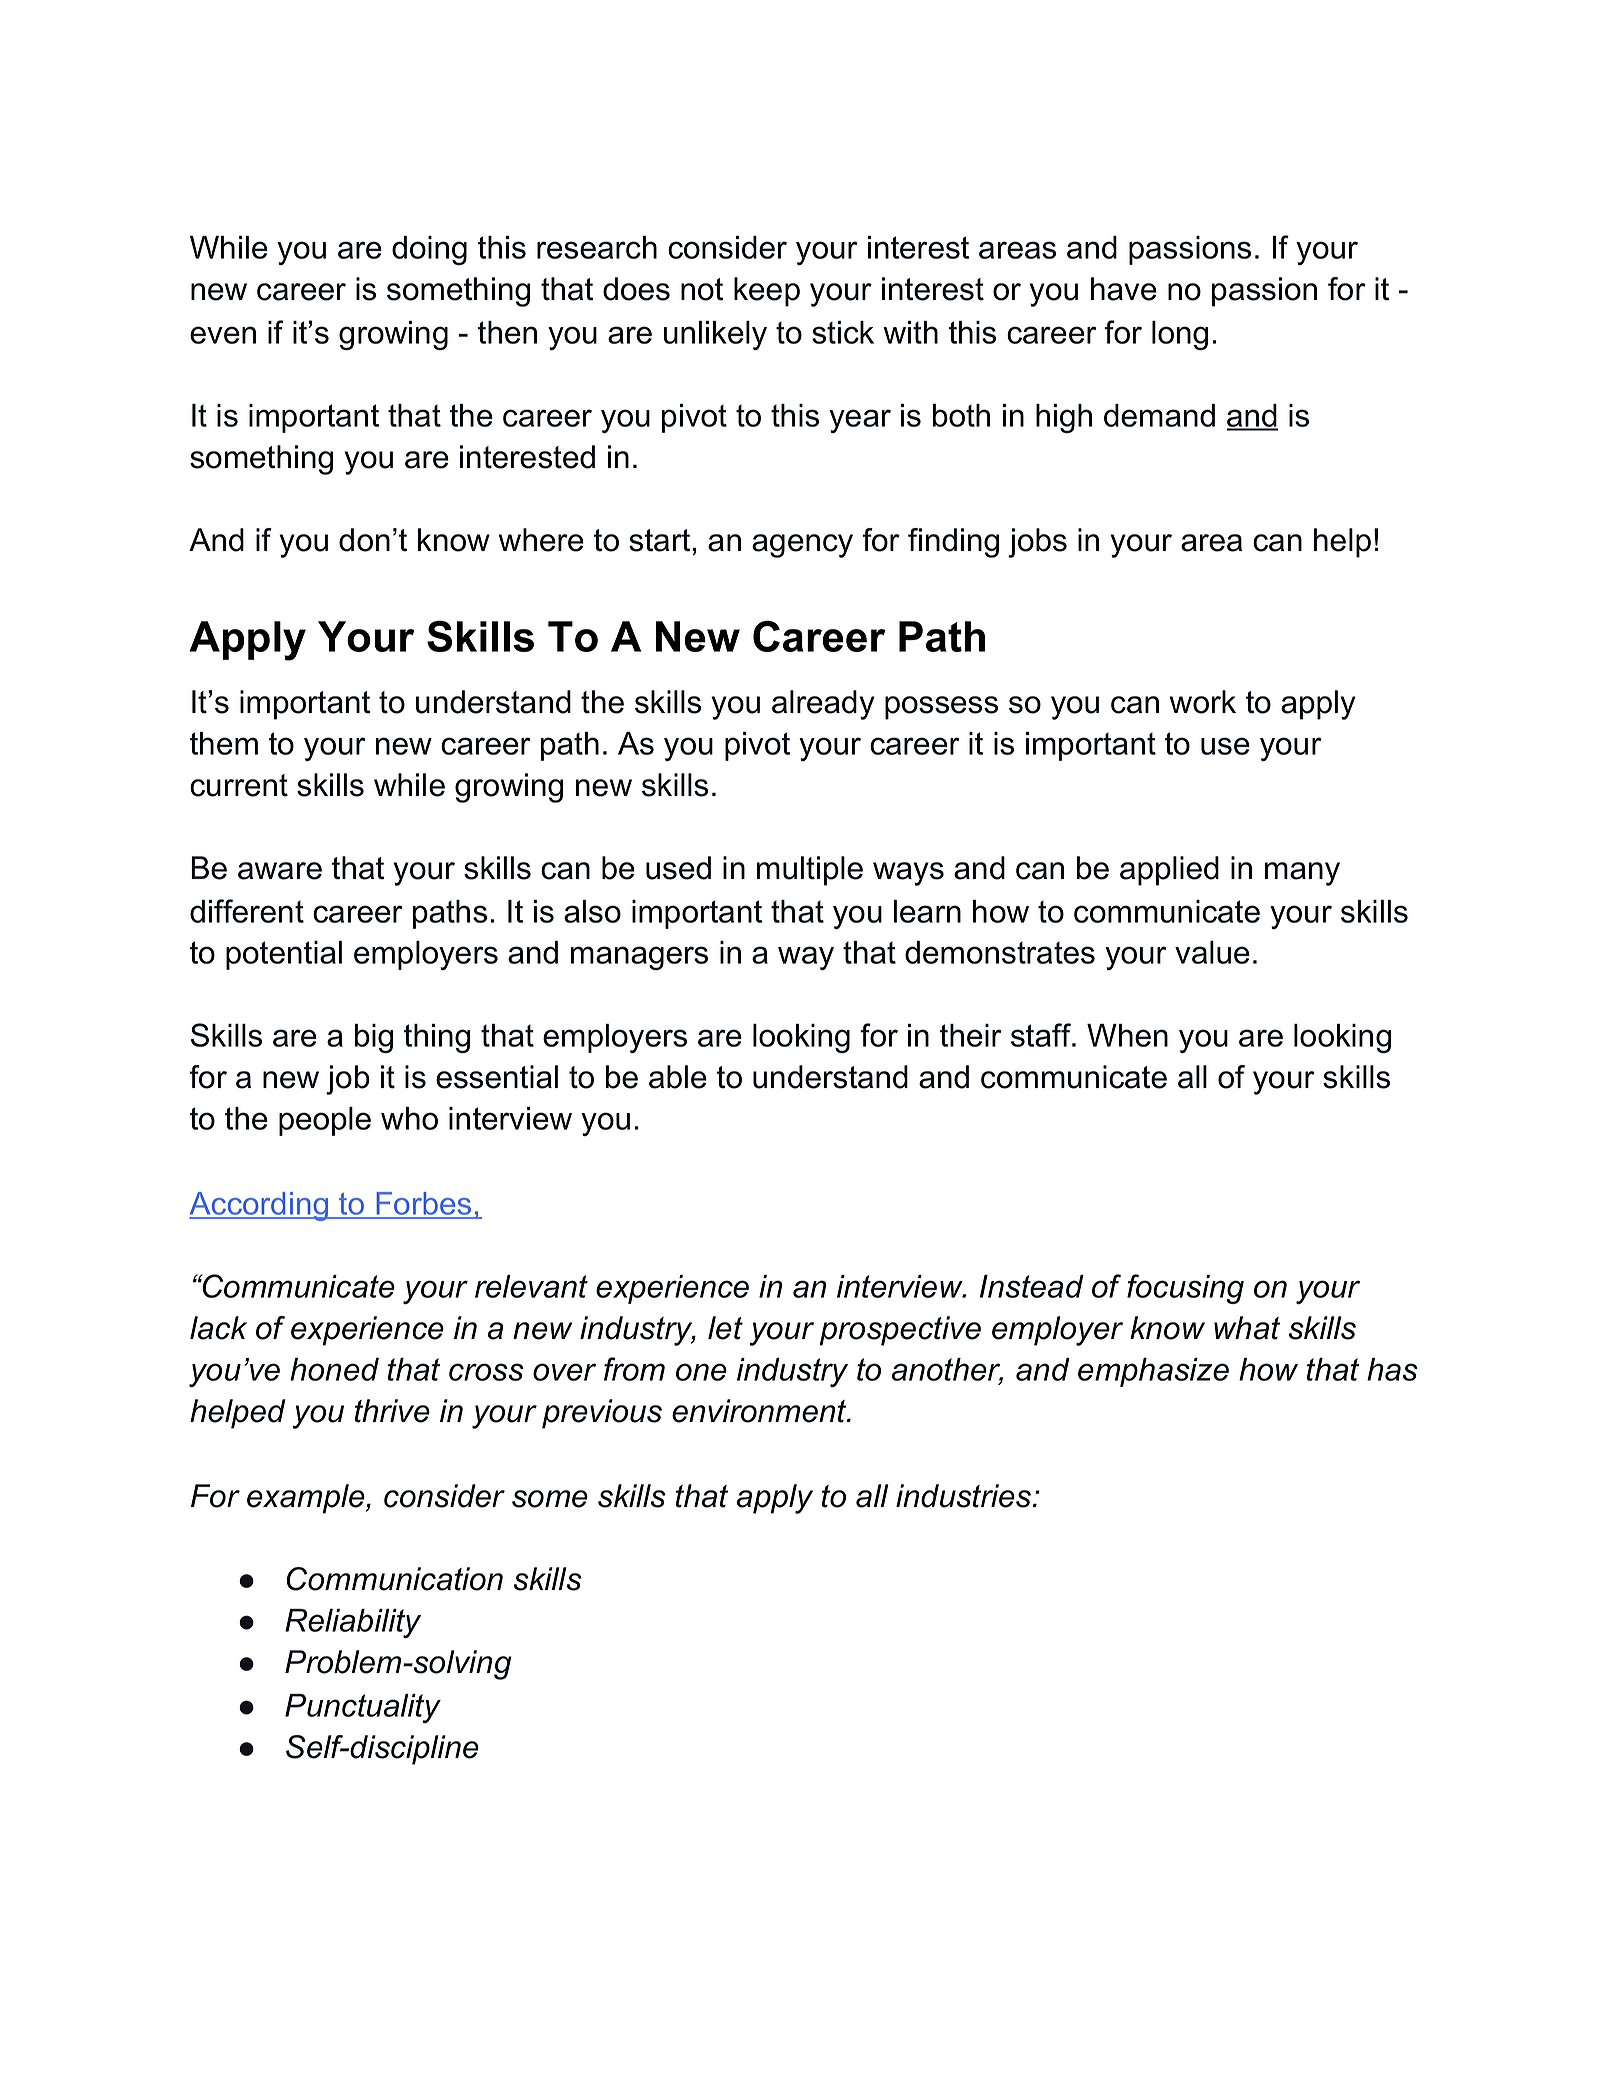 Image resolution: width=1612 pixels, height=2086 pixels. Describe the element at coordinates (963, 1496) in the document. I see `industries` at that location.
